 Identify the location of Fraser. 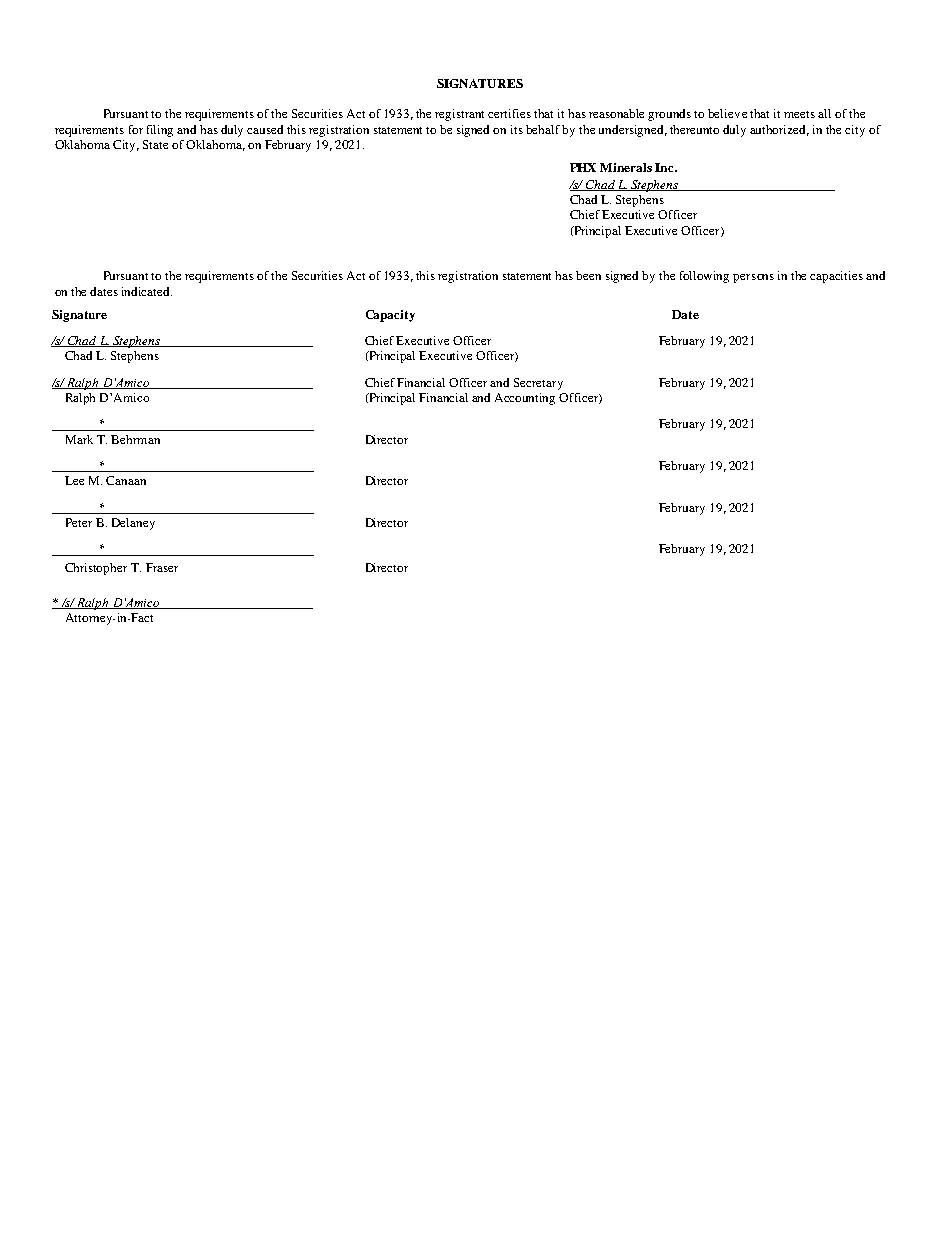
(162, 567).
